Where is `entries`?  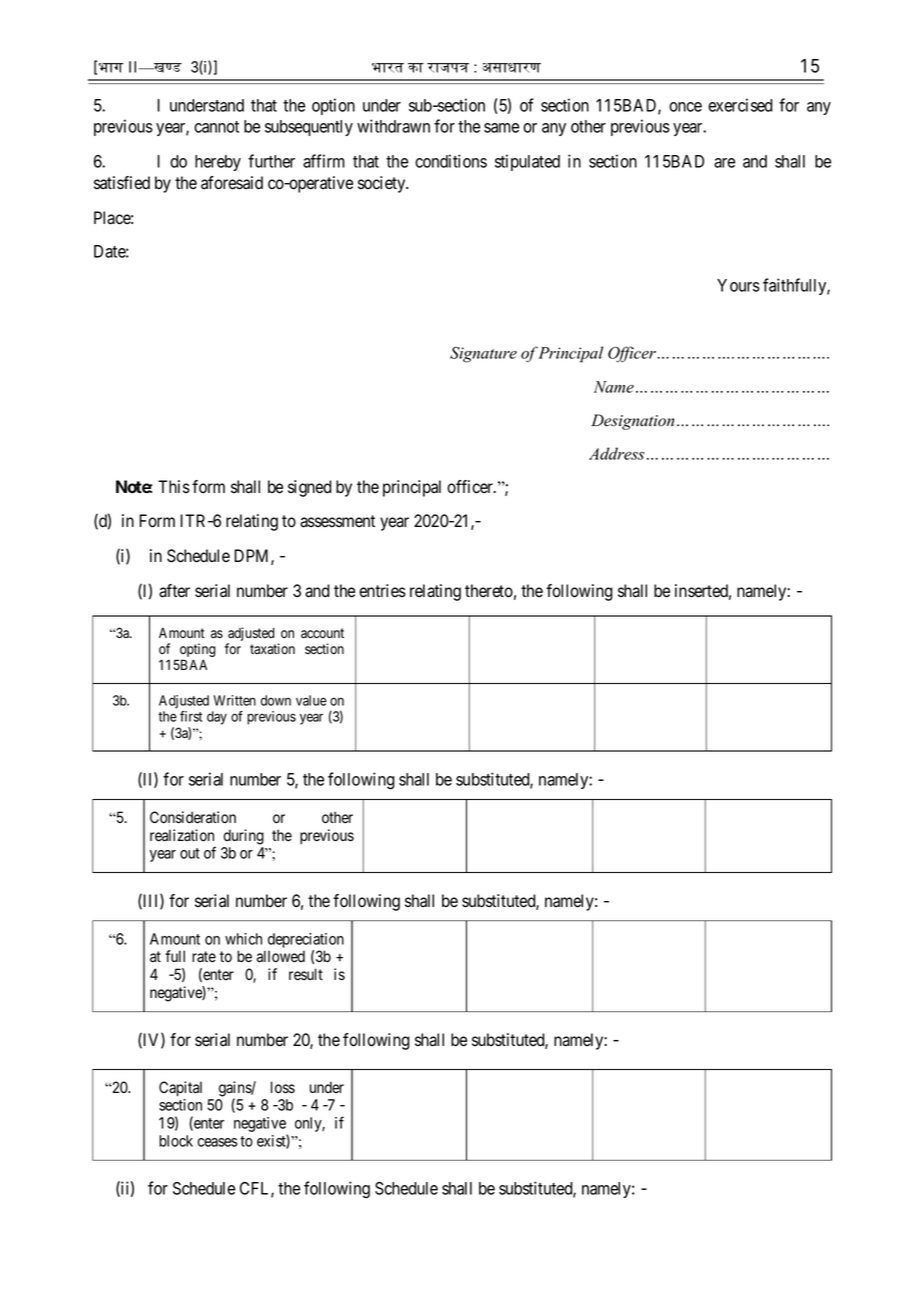
entries is located at coordinates (382, 591).
